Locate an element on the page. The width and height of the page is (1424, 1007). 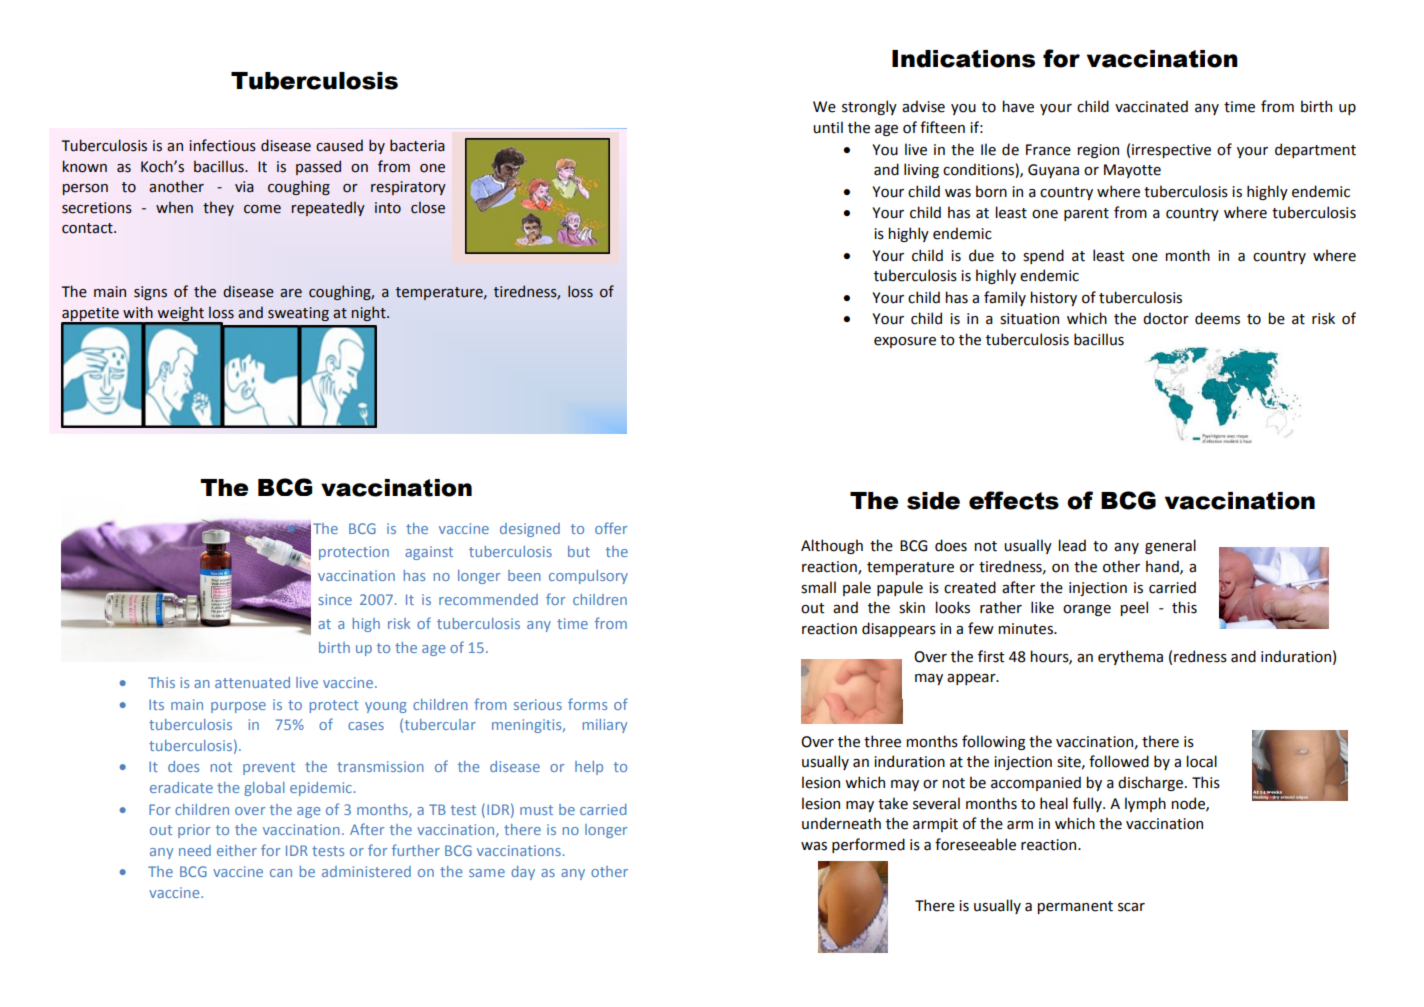
until is located at coordinates (828, 127).
